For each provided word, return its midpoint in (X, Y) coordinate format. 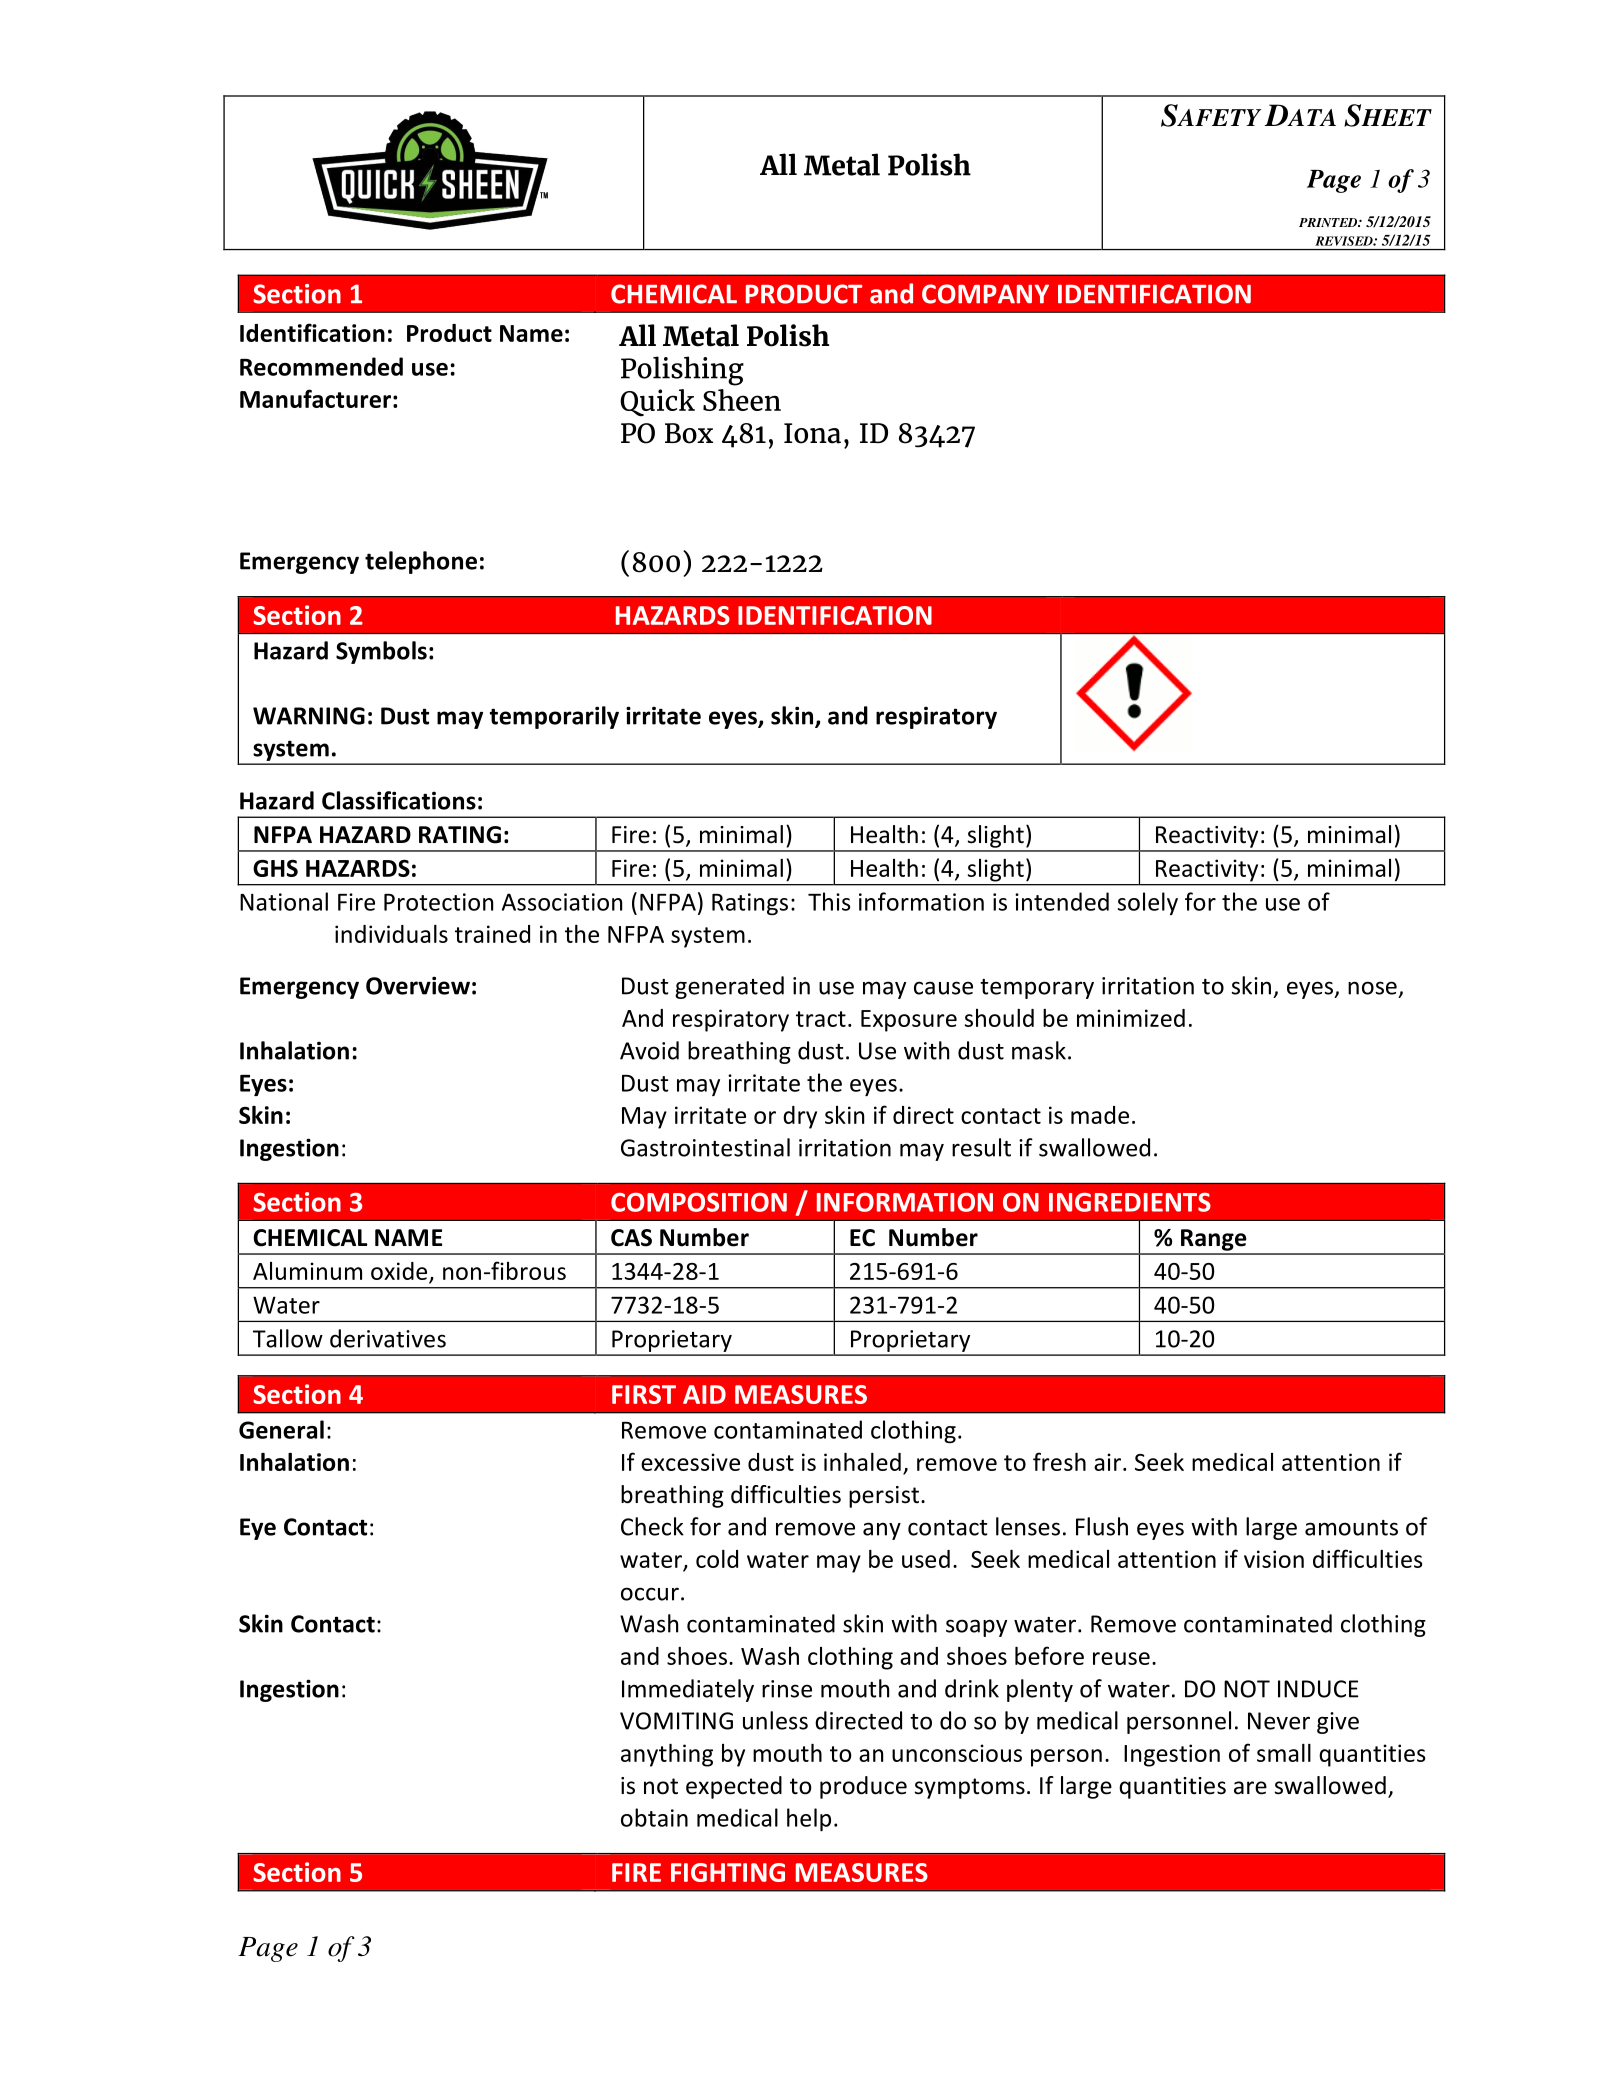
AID (704, 1394)
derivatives (388, 1338)
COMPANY (985, 294)
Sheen (742, 400)
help (809, 1819)
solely (1148, 903)
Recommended (321, 366)
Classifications (399, 800)
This (829, 901)
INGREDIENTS (1130, 1202)
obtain (654, 1817)
